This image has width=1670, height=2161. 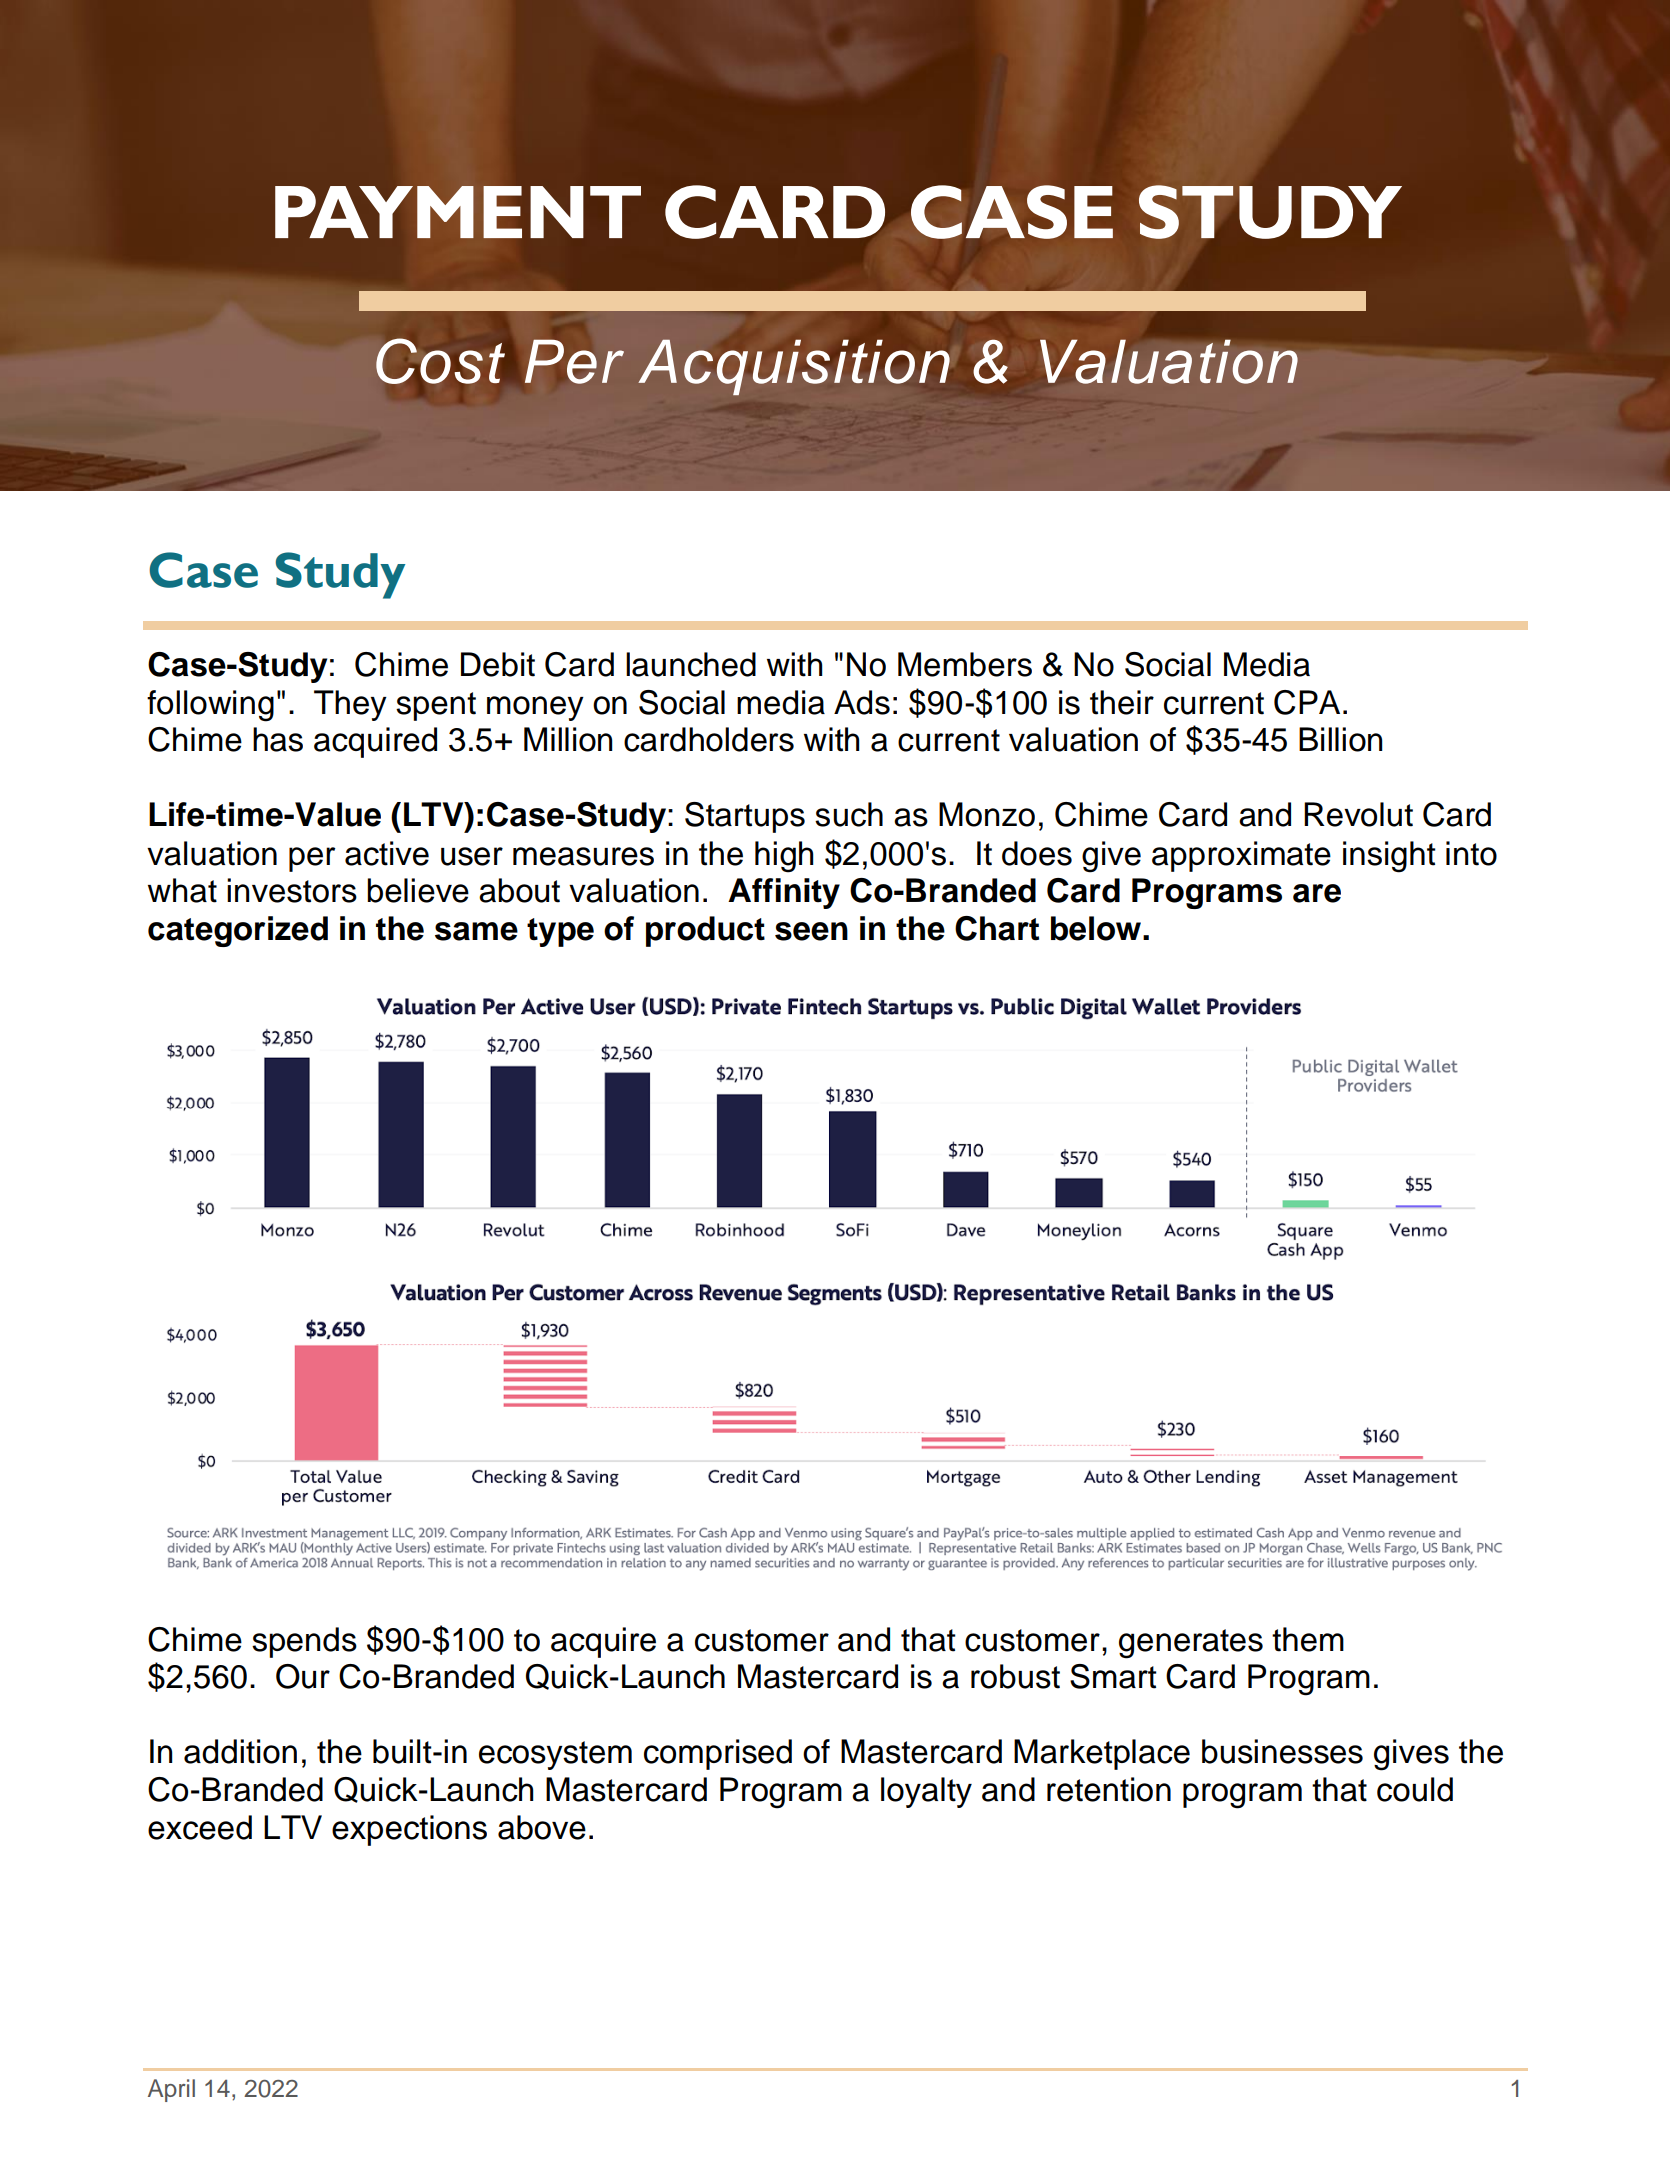 I want to click on Acquisition, so click(x=794, y=367).
